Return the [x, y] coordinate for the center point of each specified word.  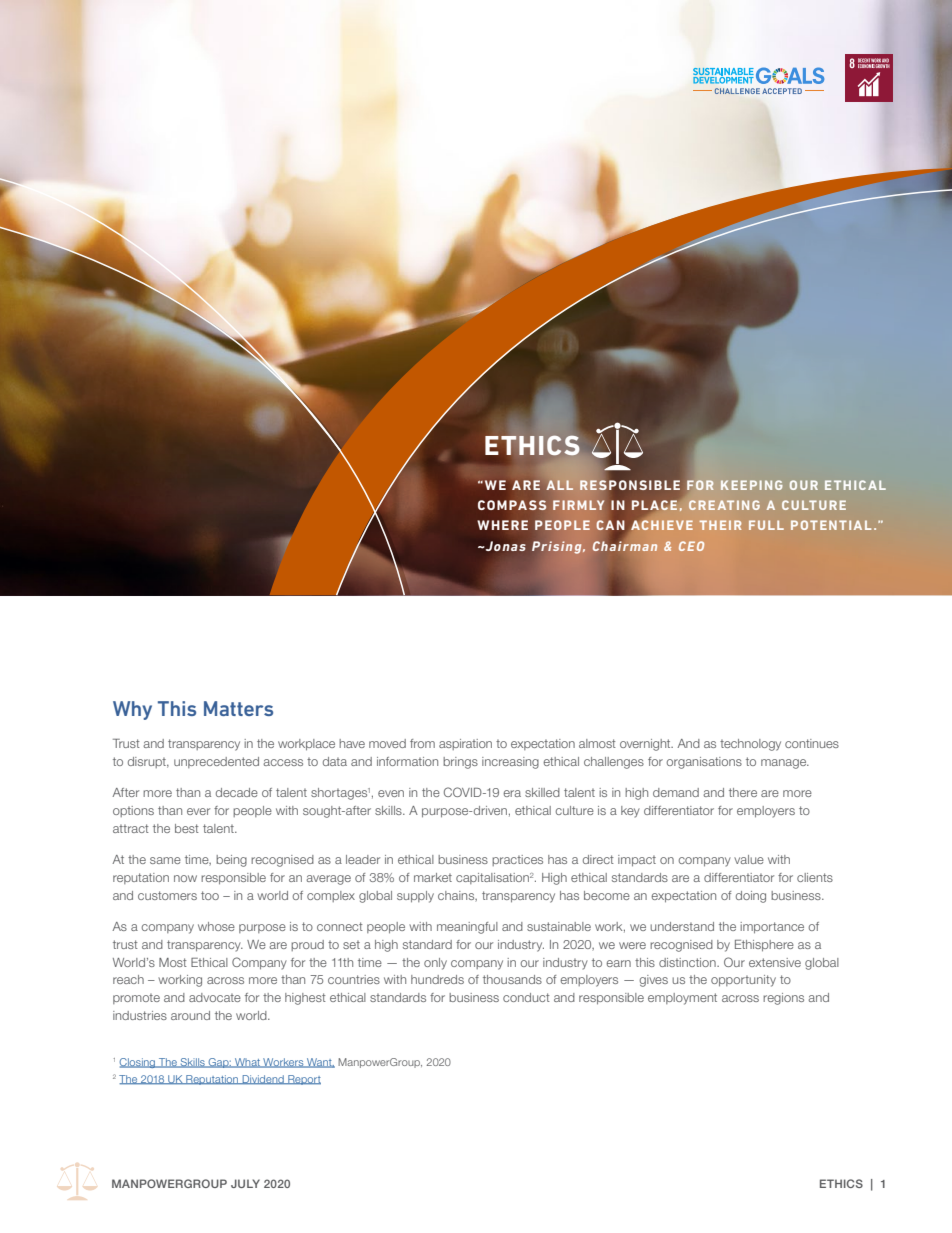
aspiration [465, 744]
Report [303, 1080]
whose [216, 926]
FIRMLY [578, 505]
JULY [245, 1183]
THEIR [720, 525]
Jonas [504, 546]
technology [750, 745]
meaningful [467, 928]
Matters [238, 708]
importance [772, 928]
